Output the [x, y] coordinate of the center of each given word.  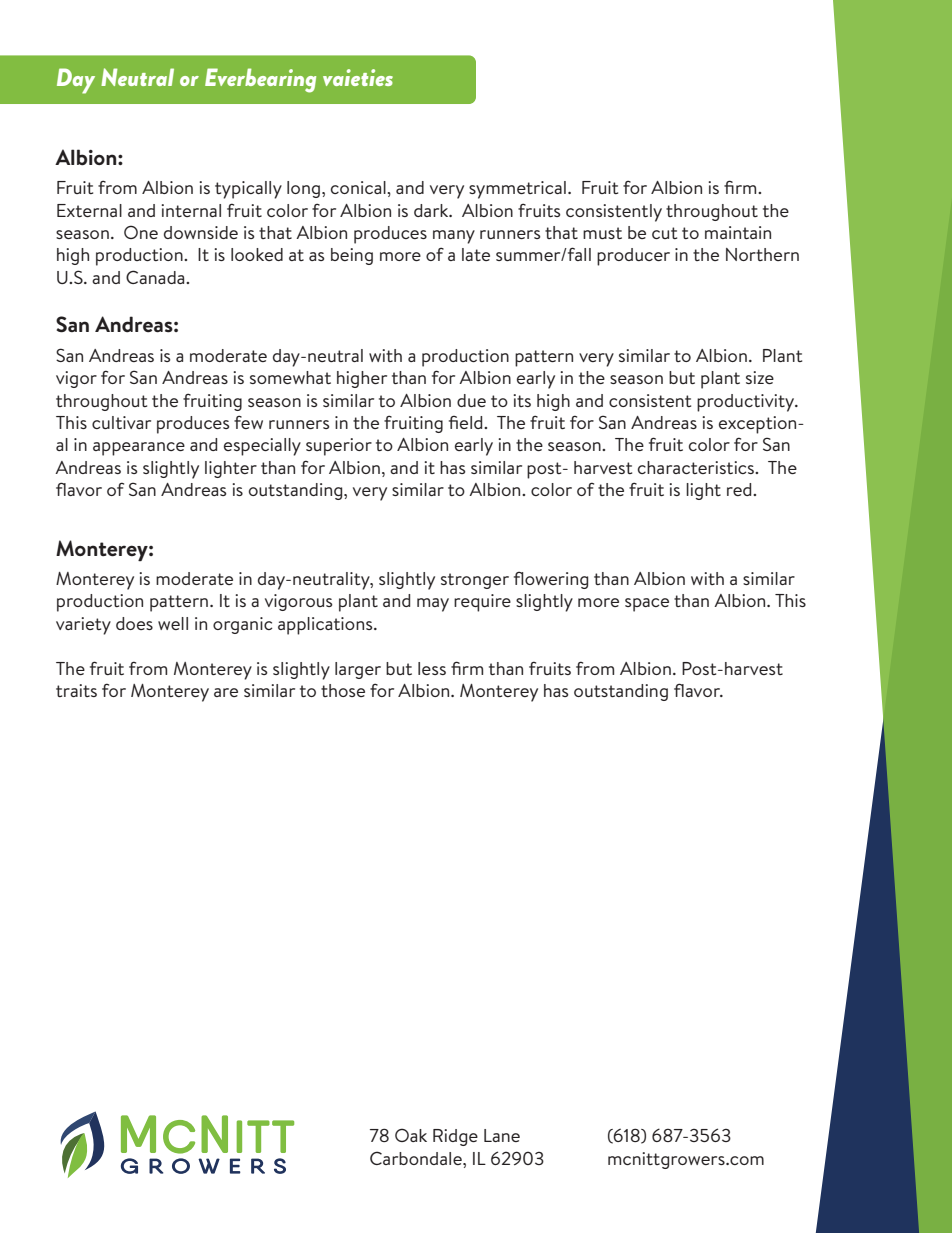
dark [432, 210]
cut [664, 233]
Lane [502, 1135]
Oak [411, 1135]
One [141, 232]
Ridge [455, 1137]
